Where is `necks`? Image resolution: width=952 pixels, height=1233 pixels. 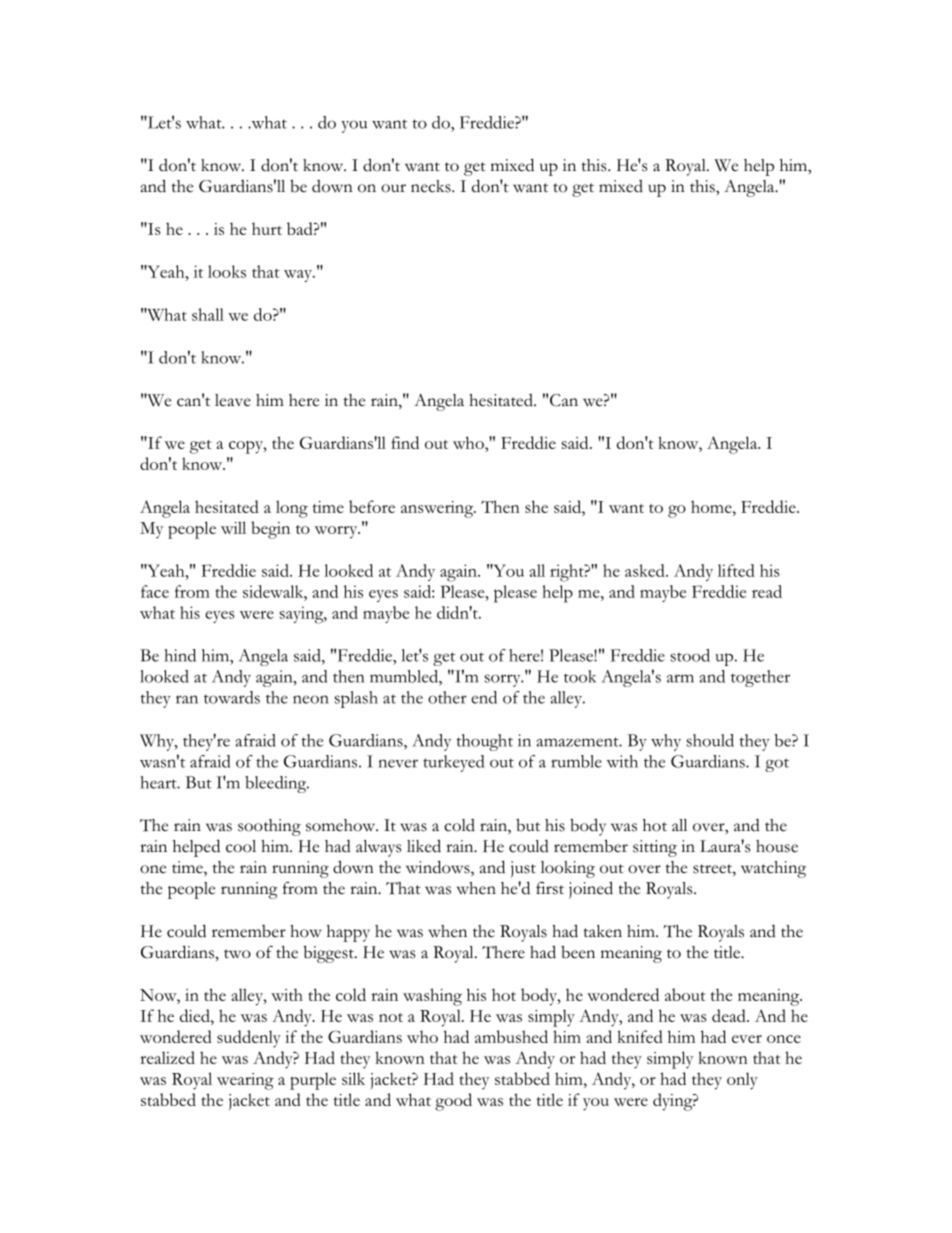 necks is located at coordinates (432, 186).
